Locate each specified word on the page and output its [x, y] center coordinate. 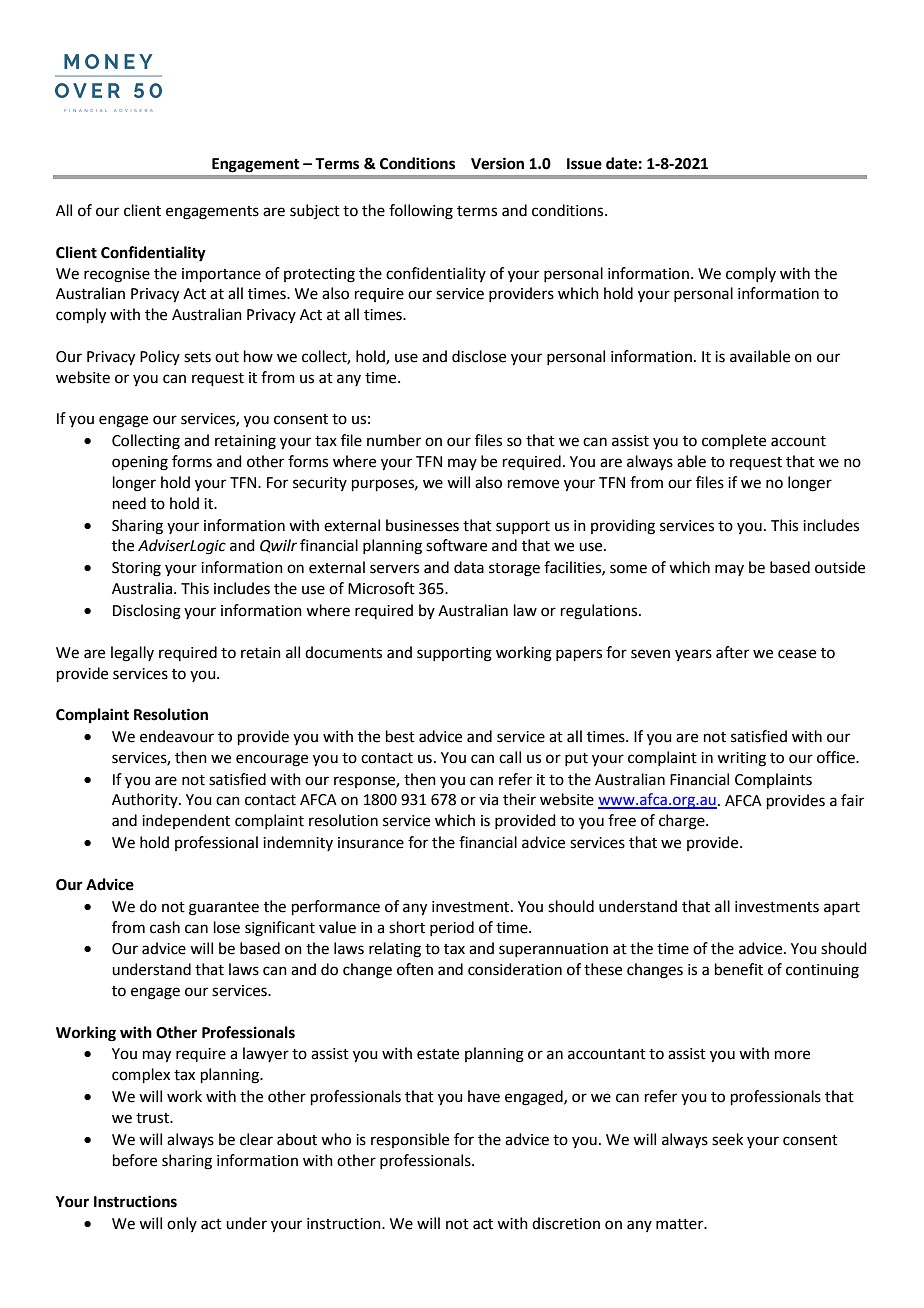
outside [840, 567]
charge [683, 822]
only [182, 1224]
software [456, 545]
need [129, 503]
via [488, 800]
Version [497, 163]
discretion [566, 1223]
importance [221, 275]
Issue [584, 164]
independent [186, 821]
